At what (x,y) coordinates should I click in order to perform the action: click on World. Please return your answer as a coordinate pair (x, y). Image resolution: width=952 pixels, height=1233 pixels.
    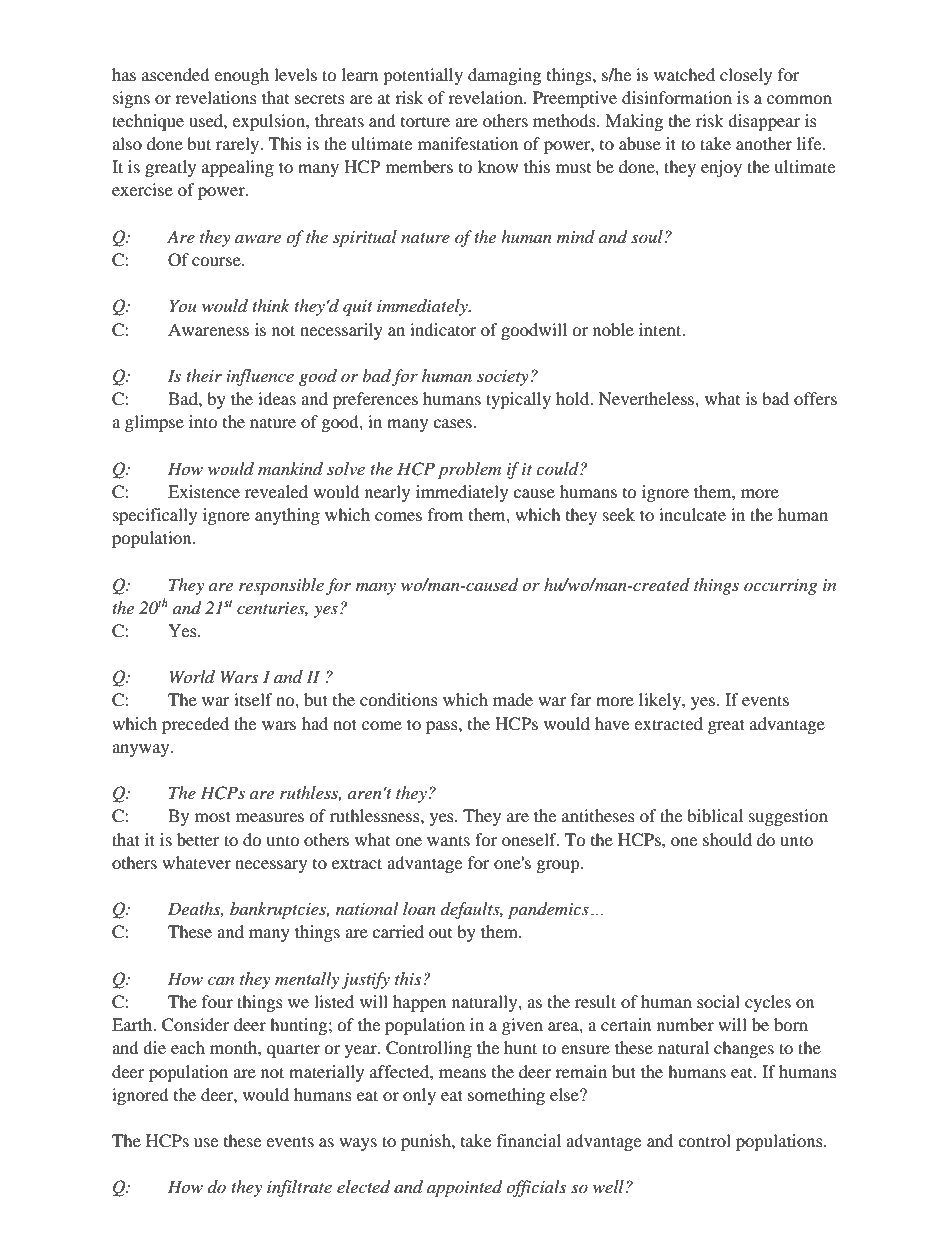
    Looking at the image, I should click on (192, 676).
